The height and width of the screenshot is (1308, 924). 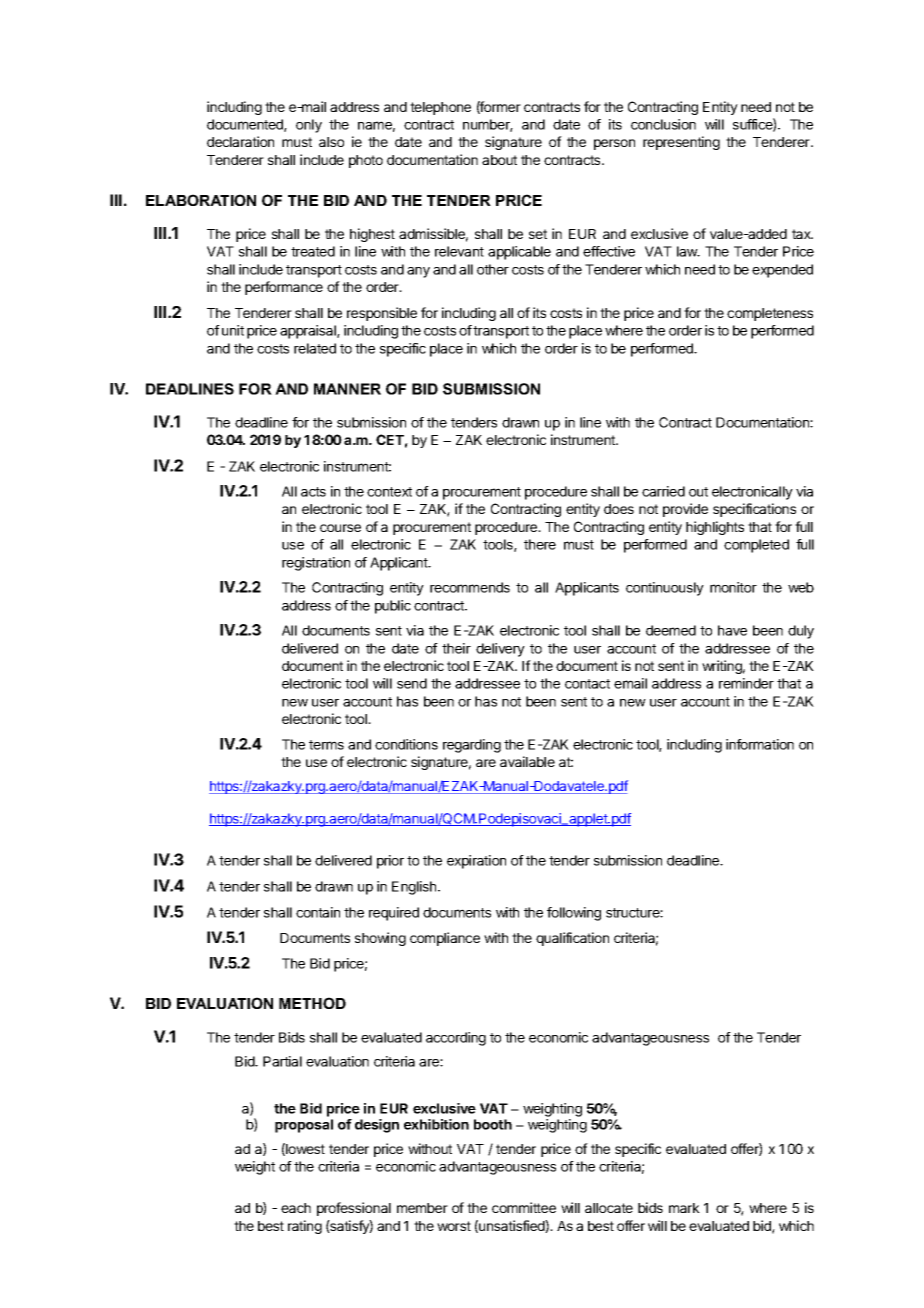 I want to click on contain, so click(x=318, y=912).
